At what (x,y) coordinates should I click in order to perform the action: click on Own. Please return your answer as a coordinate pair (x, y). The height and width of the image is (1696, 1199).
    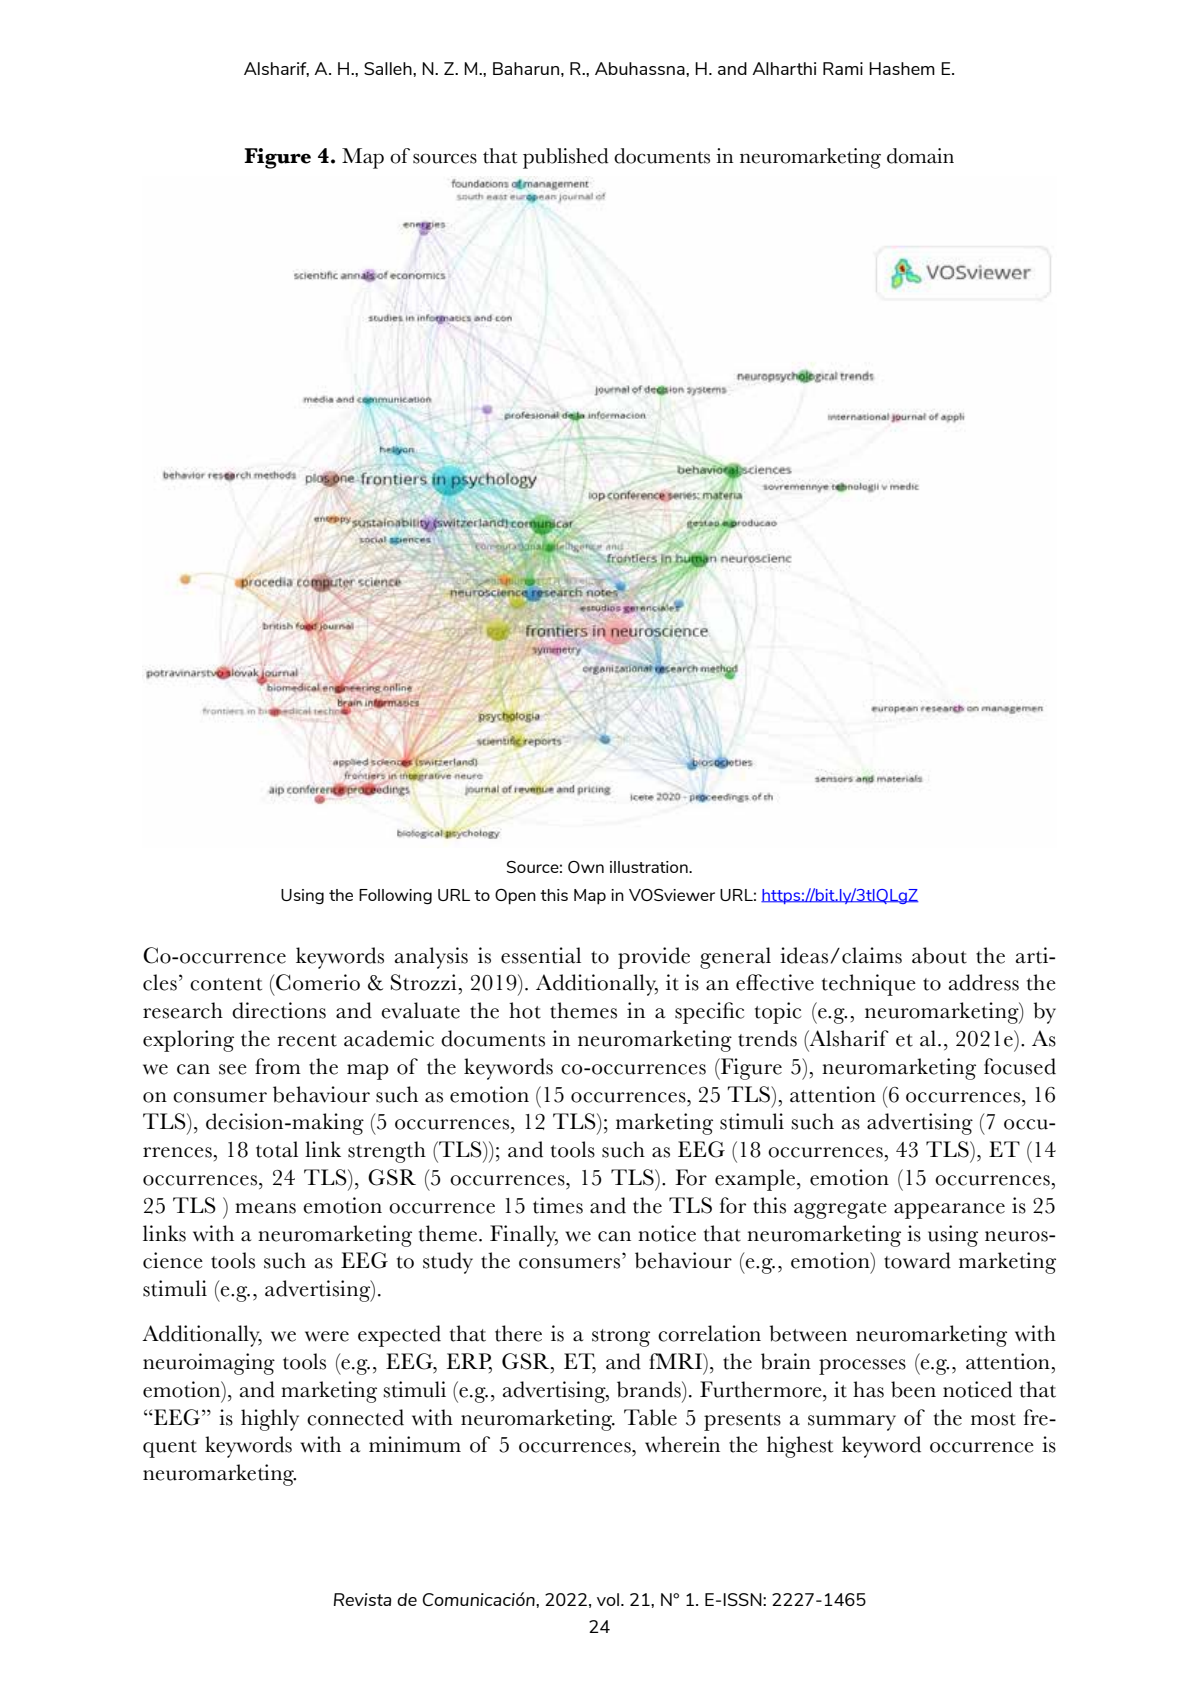
    Looking at the image, I should click on (586, 867).
